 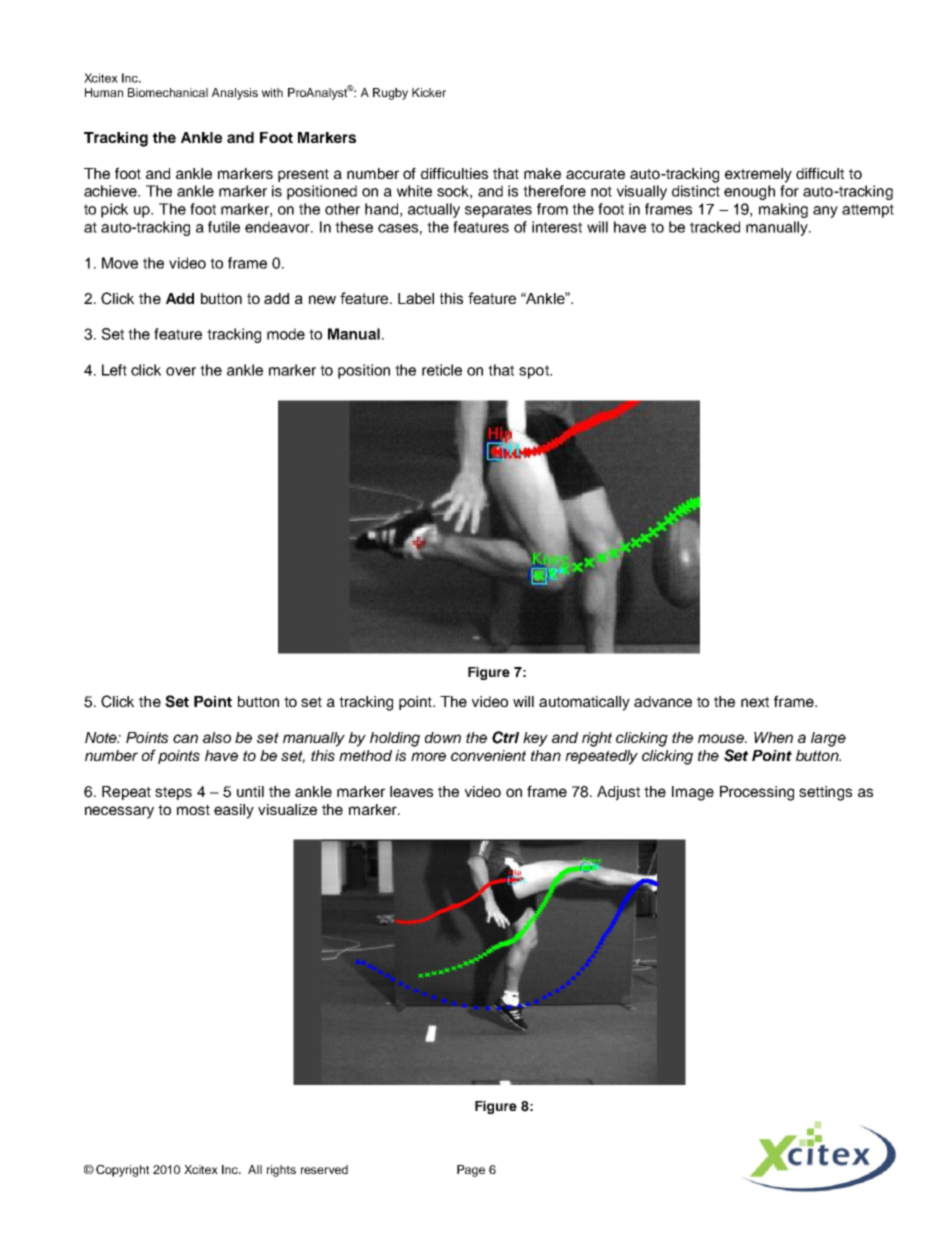 What do you see at coordinates (442, 370) in the screenshot?
I see `reticle` at bounding box center [442, 370].
